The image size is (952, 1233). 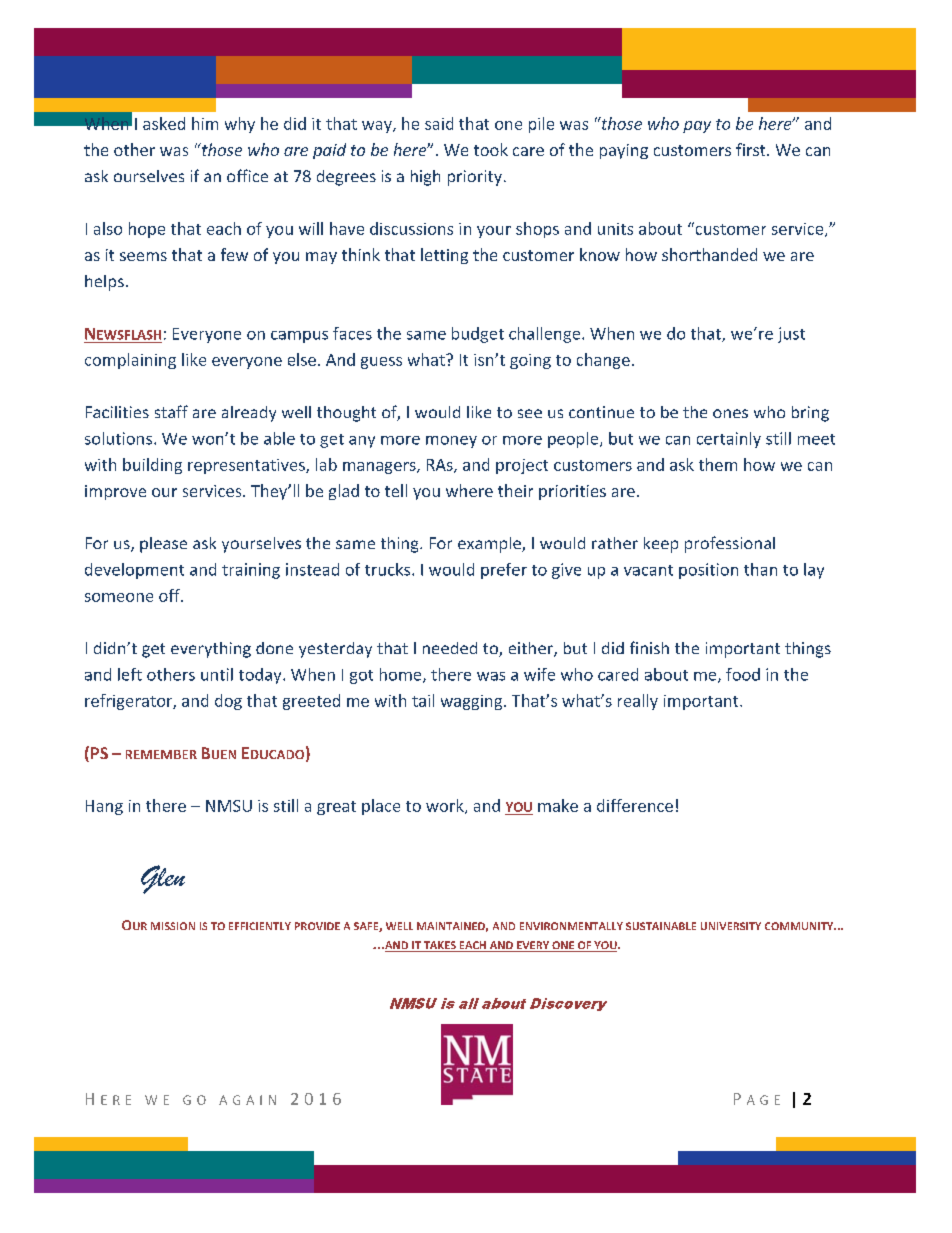 What do you see at coordinates (730, 413) in the document?
I see `ones` at bounding box center [730, 413].
